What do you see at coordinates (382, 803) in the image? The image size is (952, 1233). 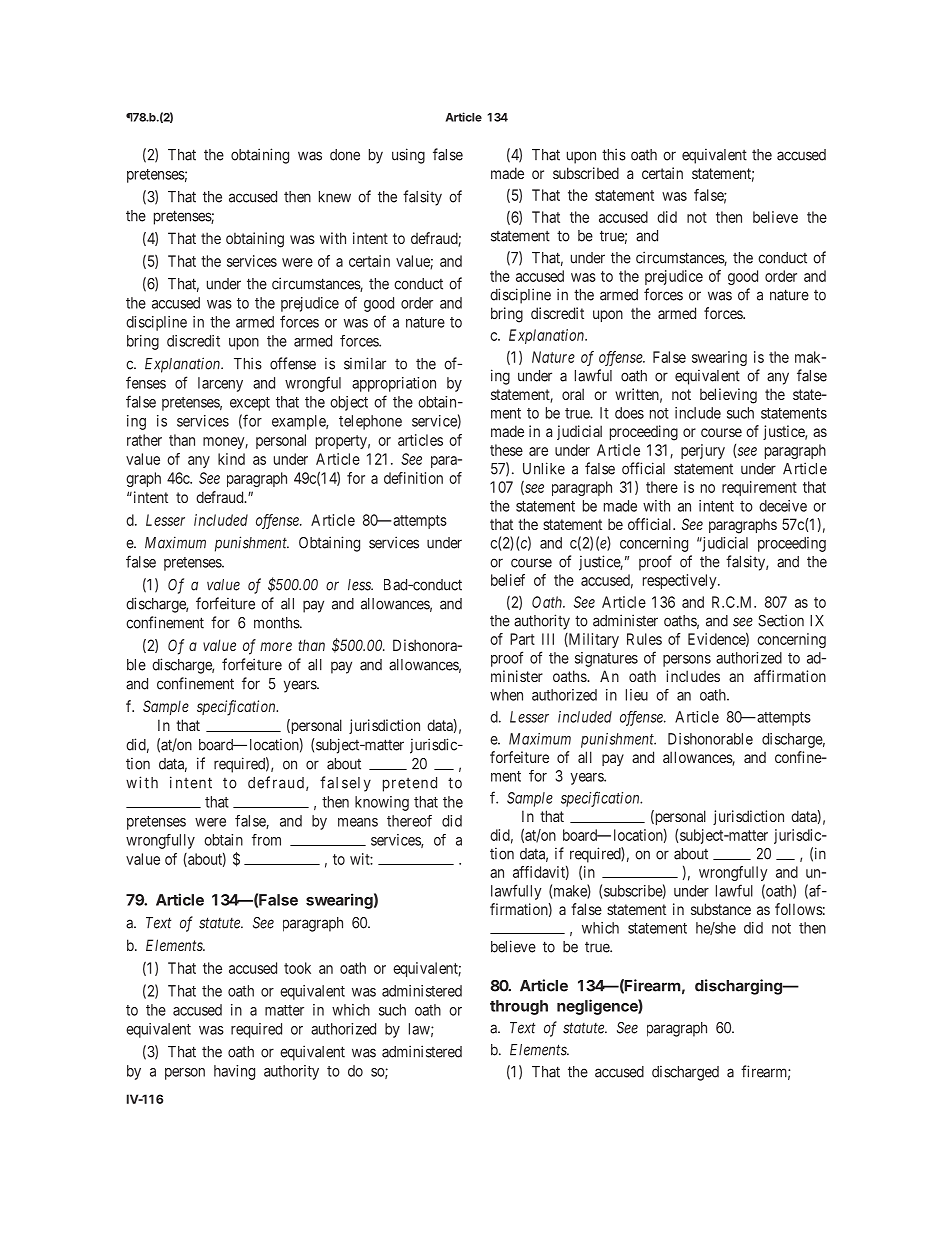 I see `knowing` at bounding box center [382, 803].
